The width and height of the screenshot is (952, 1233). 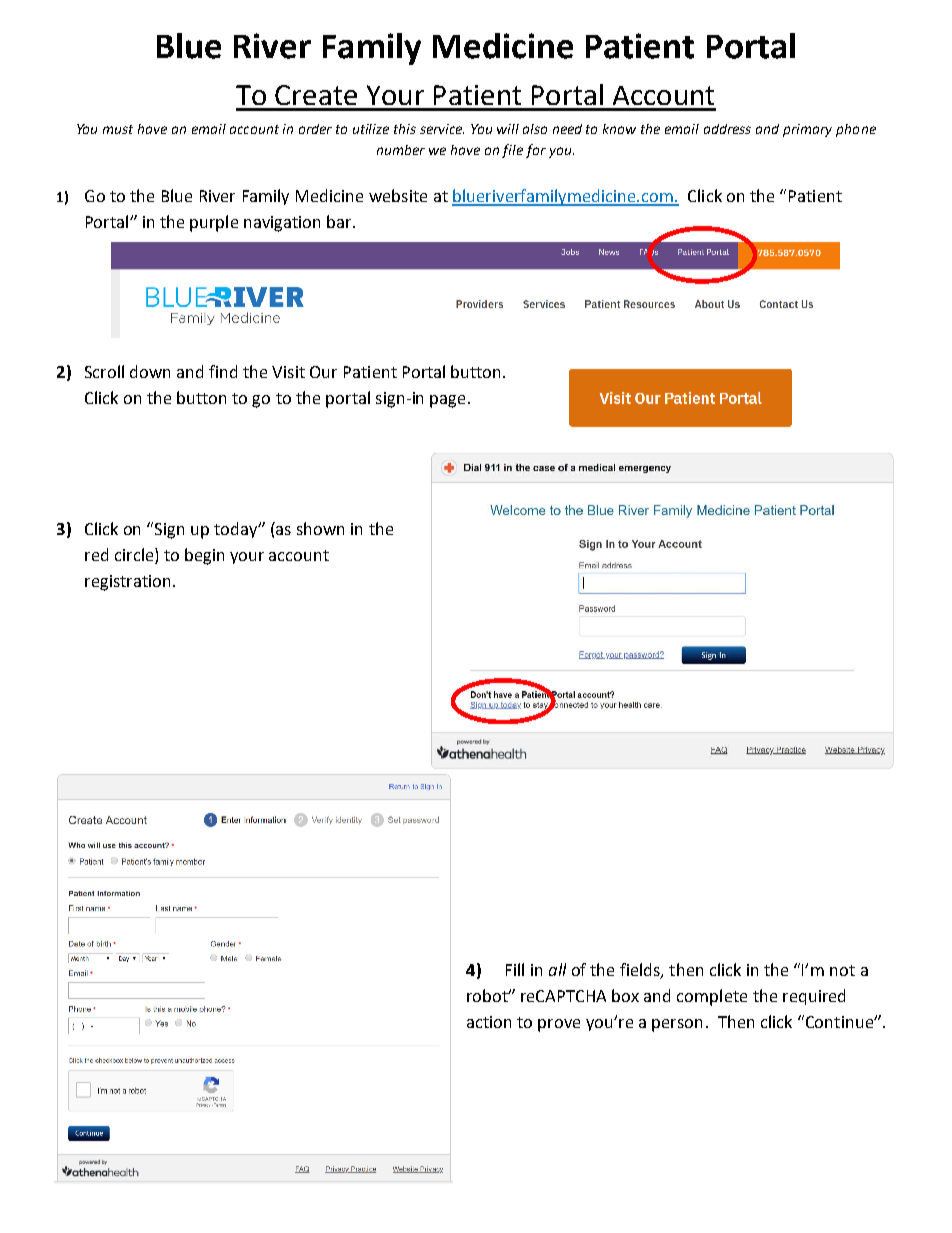 I want to click on Visit, so click(x=288, y=372).
